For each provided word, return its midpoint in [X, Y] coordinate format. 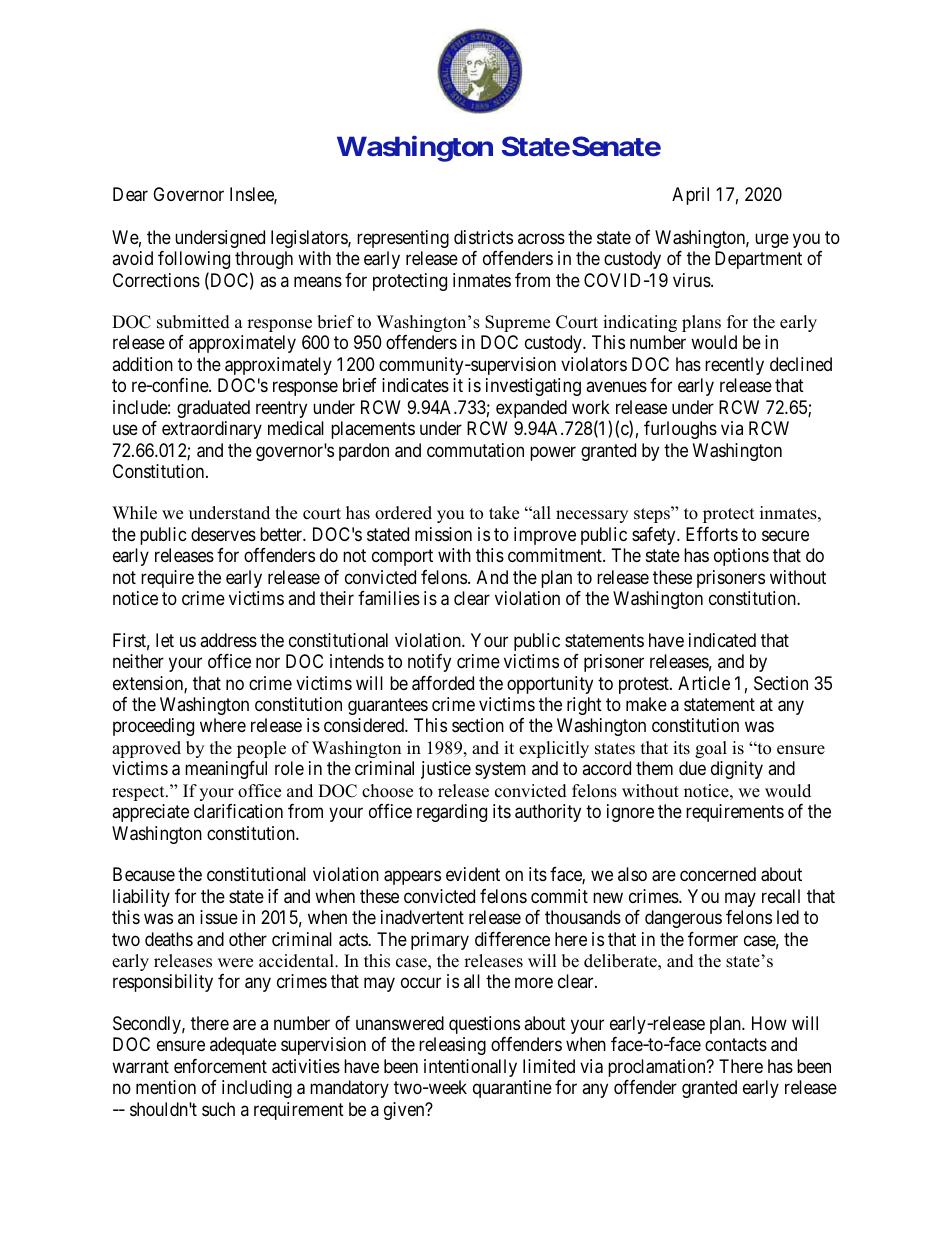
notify [429, 663]
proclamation [658, 1068]
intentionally [470, 1068]
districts [483, 237]
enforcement [220, 1066]
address [228, 640]
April [690, 196]
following [194, 260]
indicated [722, 640]
